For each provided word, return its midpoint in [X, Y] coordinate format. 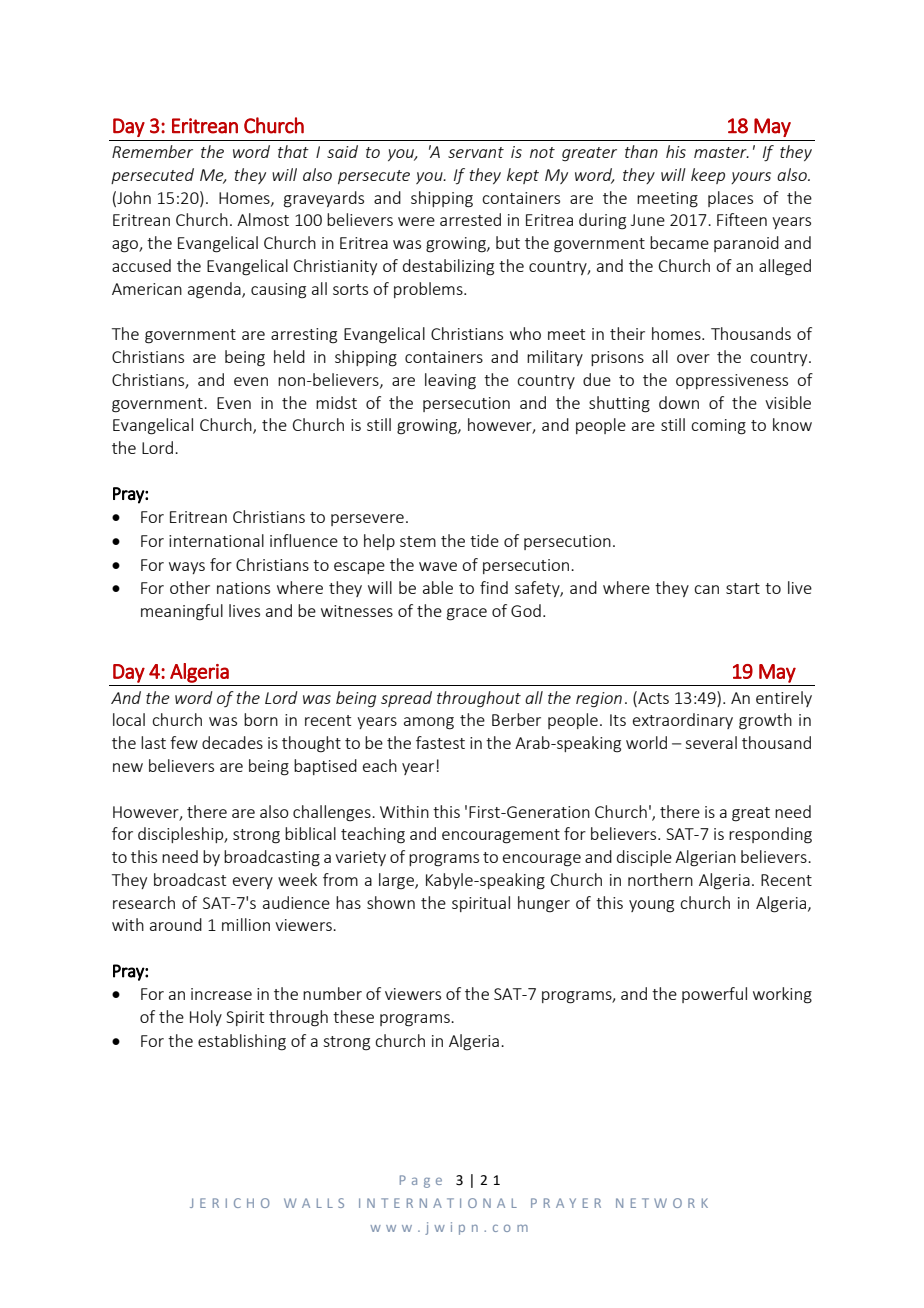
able [438, 587]
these [353, 1016]
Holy [206, 1018]
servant [476, 152]
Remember [152, 151]
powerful [714, 995]
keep [708, 176]
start [743, 588]
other [190, 587]
